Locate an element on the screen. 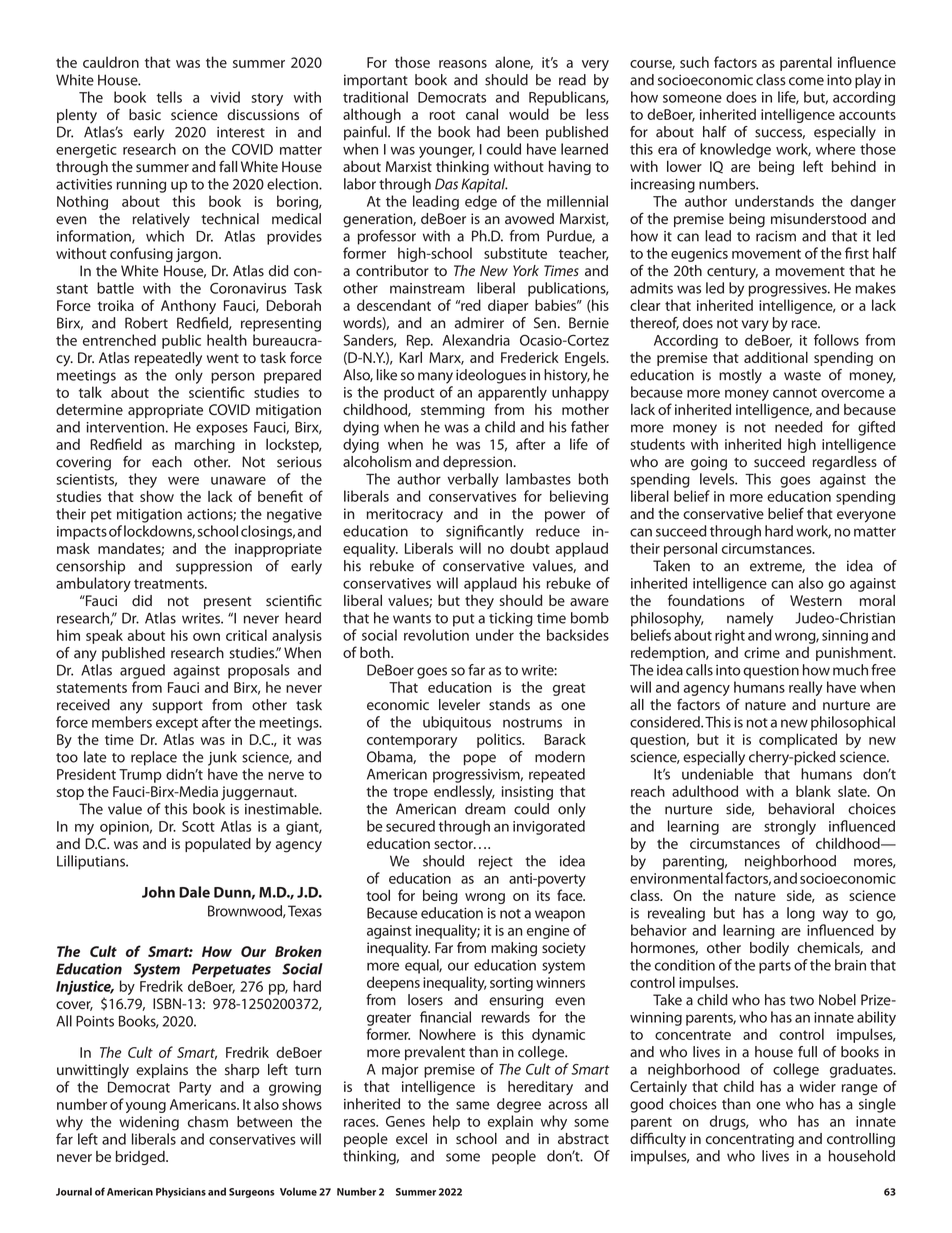 This screenshot has height=1233, width=952. depression is located at coordinates (477, 463).
